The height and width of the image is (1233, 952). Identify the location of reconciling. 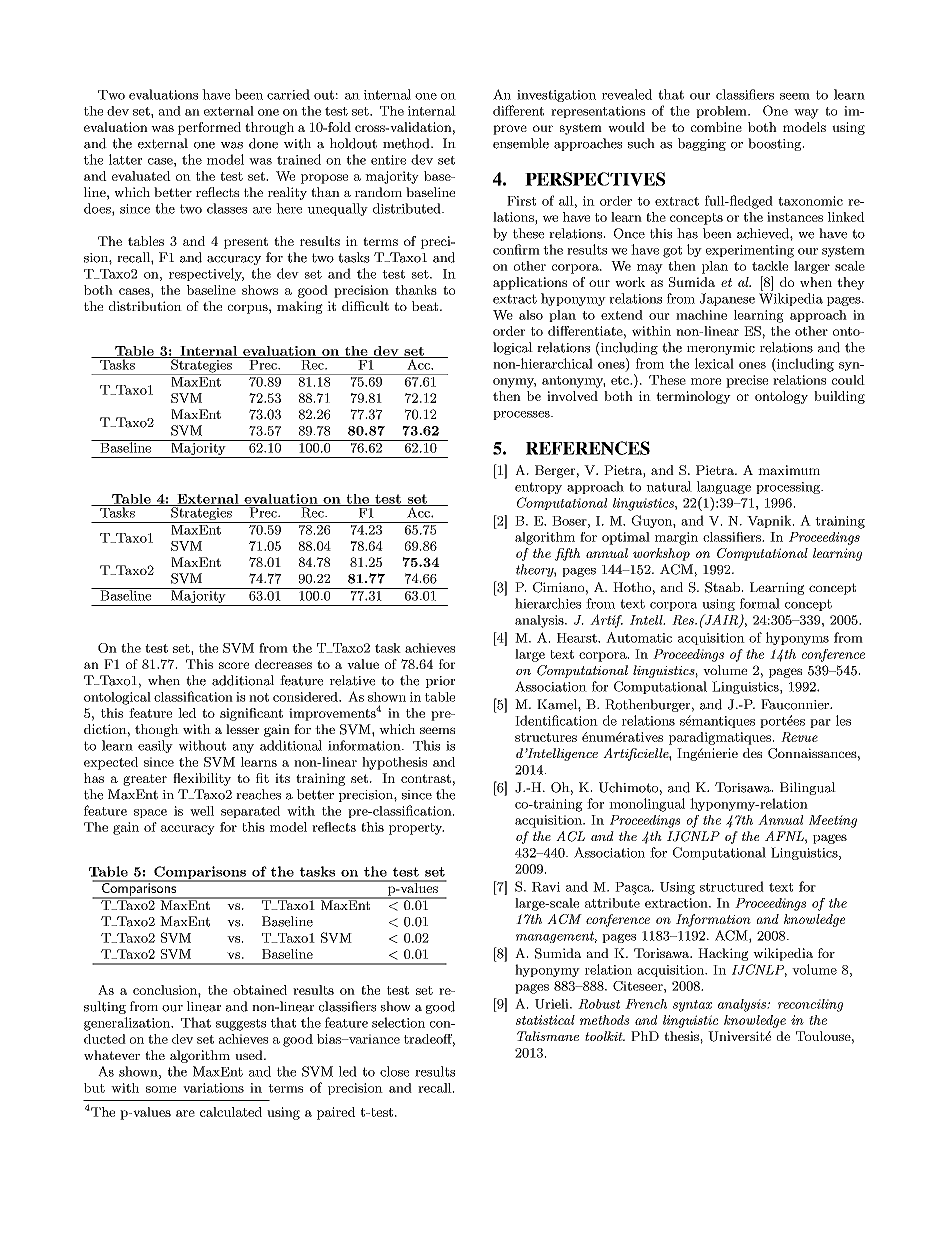
(810, 1005).
